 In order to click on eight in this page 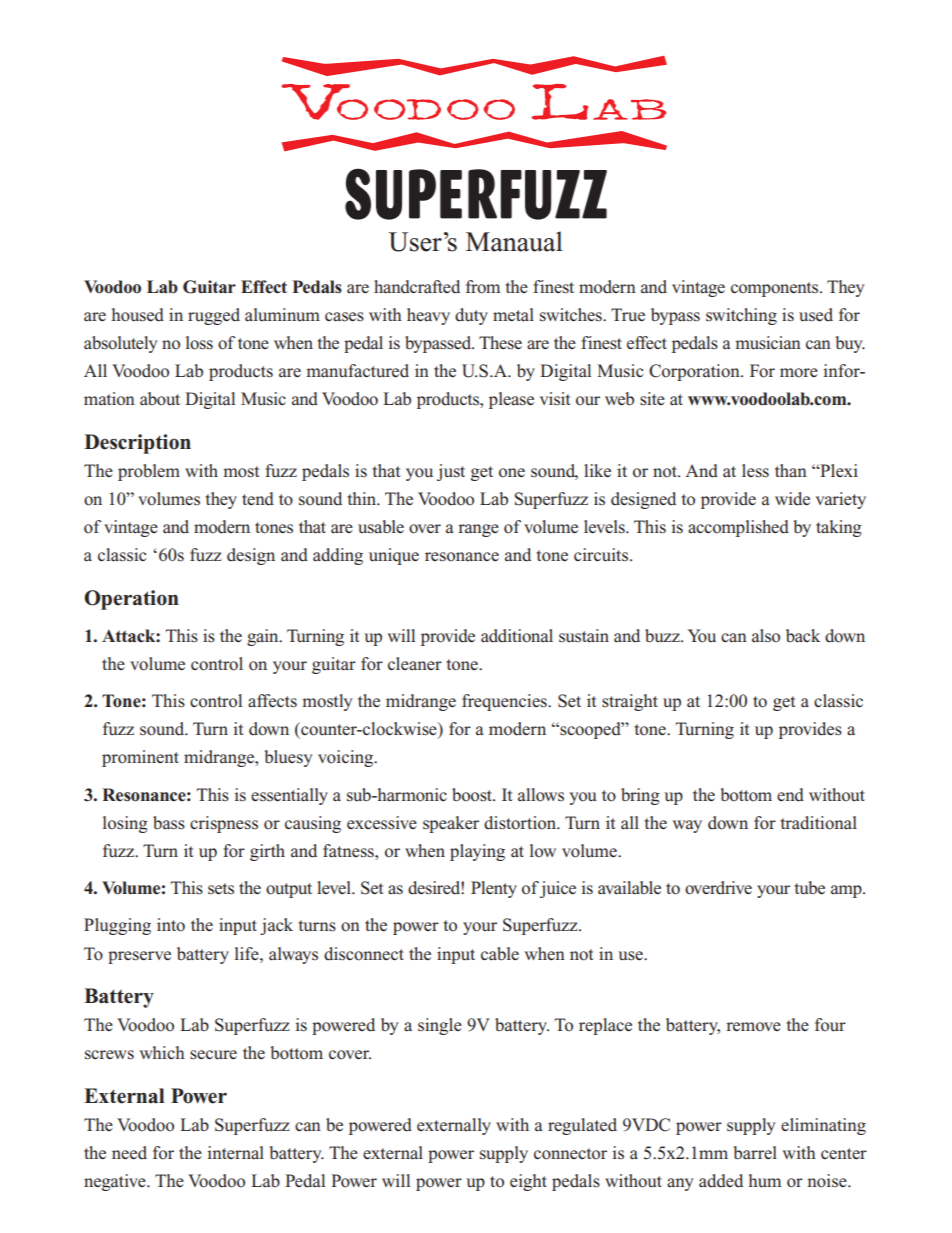, I will do `click(528, 1182)`.
